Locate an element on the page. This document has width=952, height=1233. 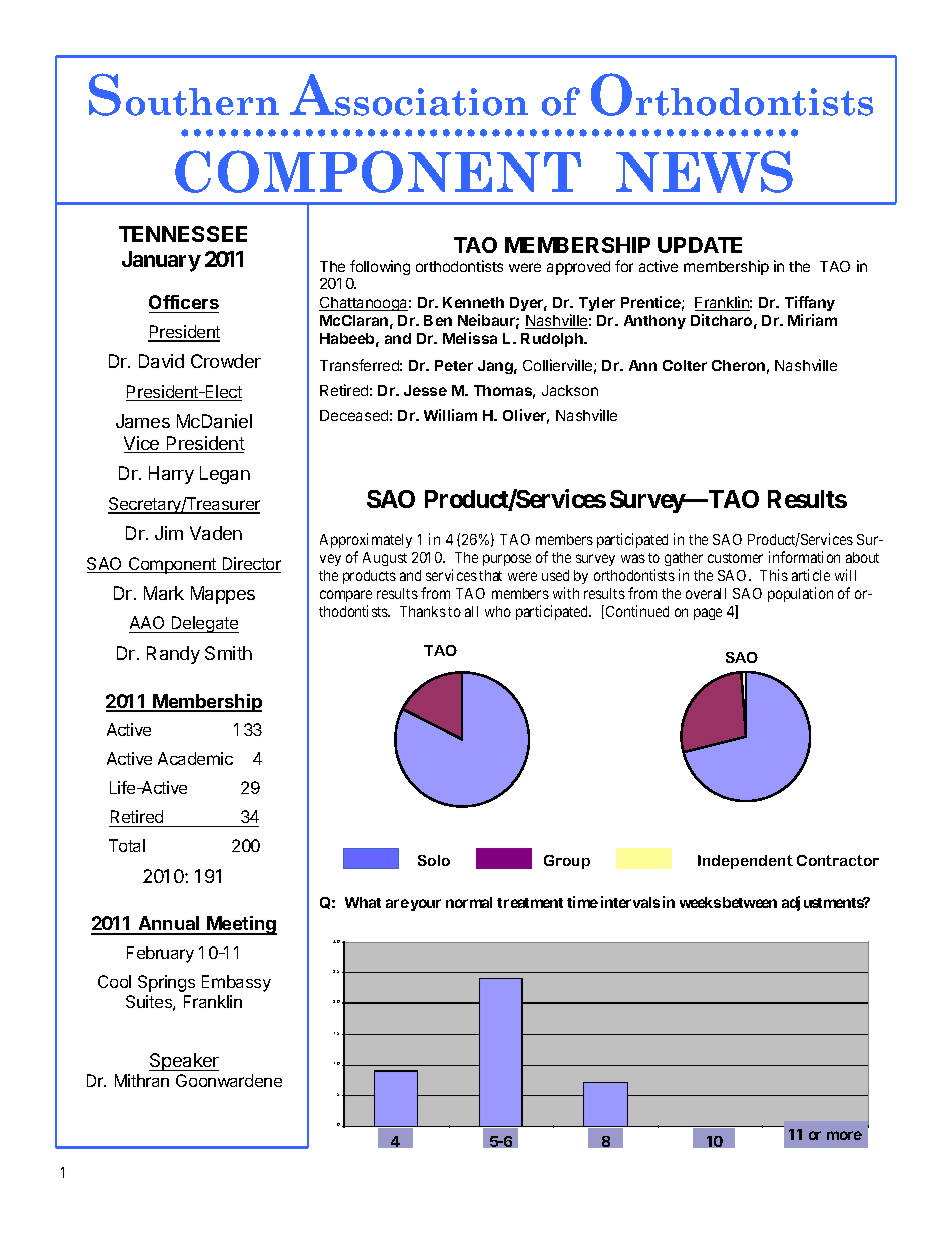
Smith is located at coordinates (228, 653).
